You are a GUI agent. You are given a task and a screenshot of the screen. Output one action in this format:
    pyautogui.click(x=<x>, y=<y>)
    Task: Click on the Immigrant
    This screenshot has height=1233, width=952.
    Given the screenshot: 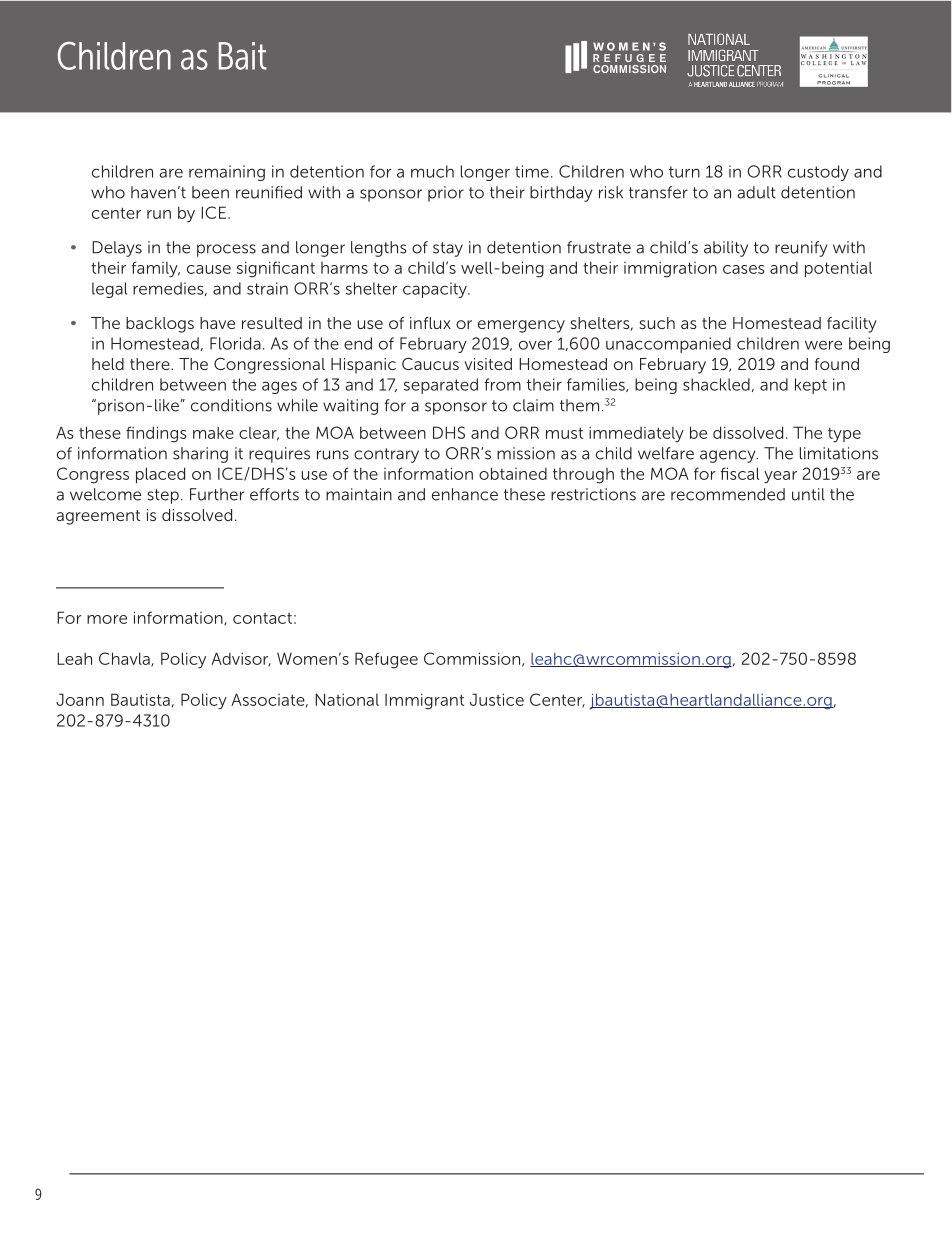 What is the action you would take?
    pyautogui.click(x=424, y=701)
